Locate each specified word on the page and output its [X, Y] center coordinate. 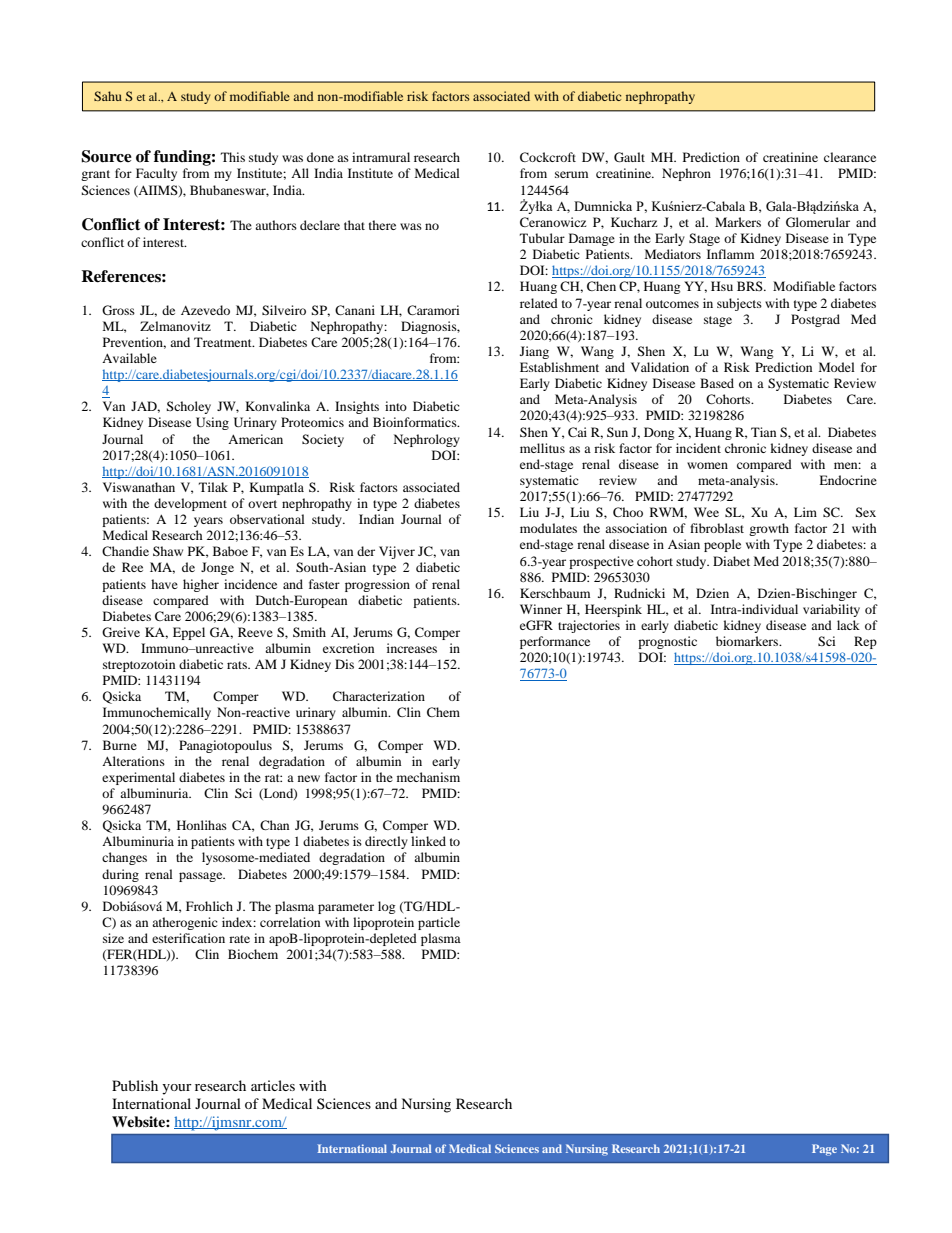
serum [571, 174]
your [177, 1089]
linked [428, 841]
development [190, 504]
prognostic [667, 642]
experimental [138, 778]
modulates [548, 528]
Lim [805, 512]
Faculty [156, 174]
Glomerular [818, 222]
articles [273, 1085]
